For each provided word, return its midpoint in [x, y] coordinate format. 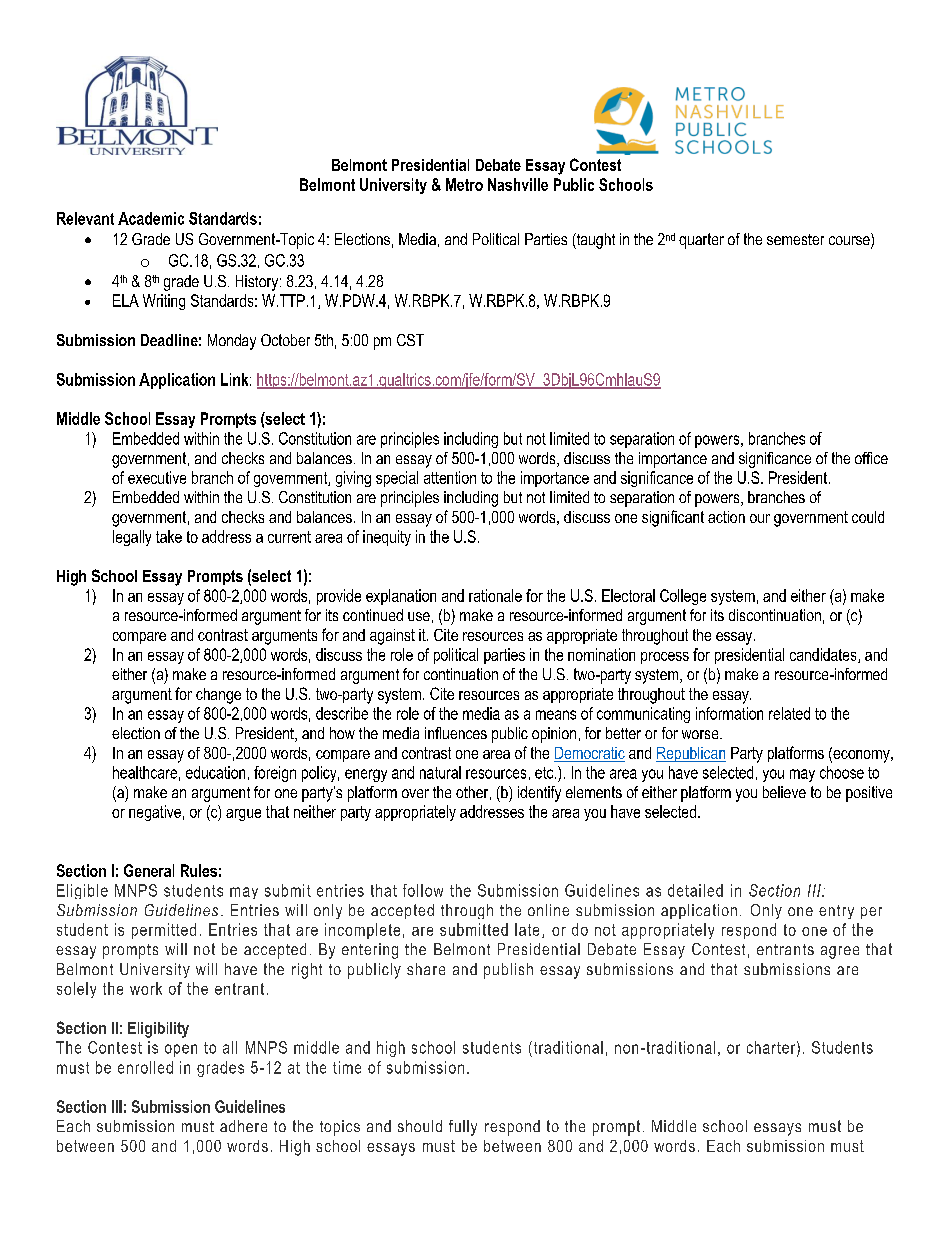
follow [423, 890]
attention [450, 477]
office [871, 458]
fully [463, 1128]
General [149, 870]
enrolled [145, 1067]
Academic [151, 218]
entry [836, 912]
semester [795, 239]
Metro [464, 184]
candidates [824, 655]
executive [157, 477]
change [218, 696]
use [419, 616]
